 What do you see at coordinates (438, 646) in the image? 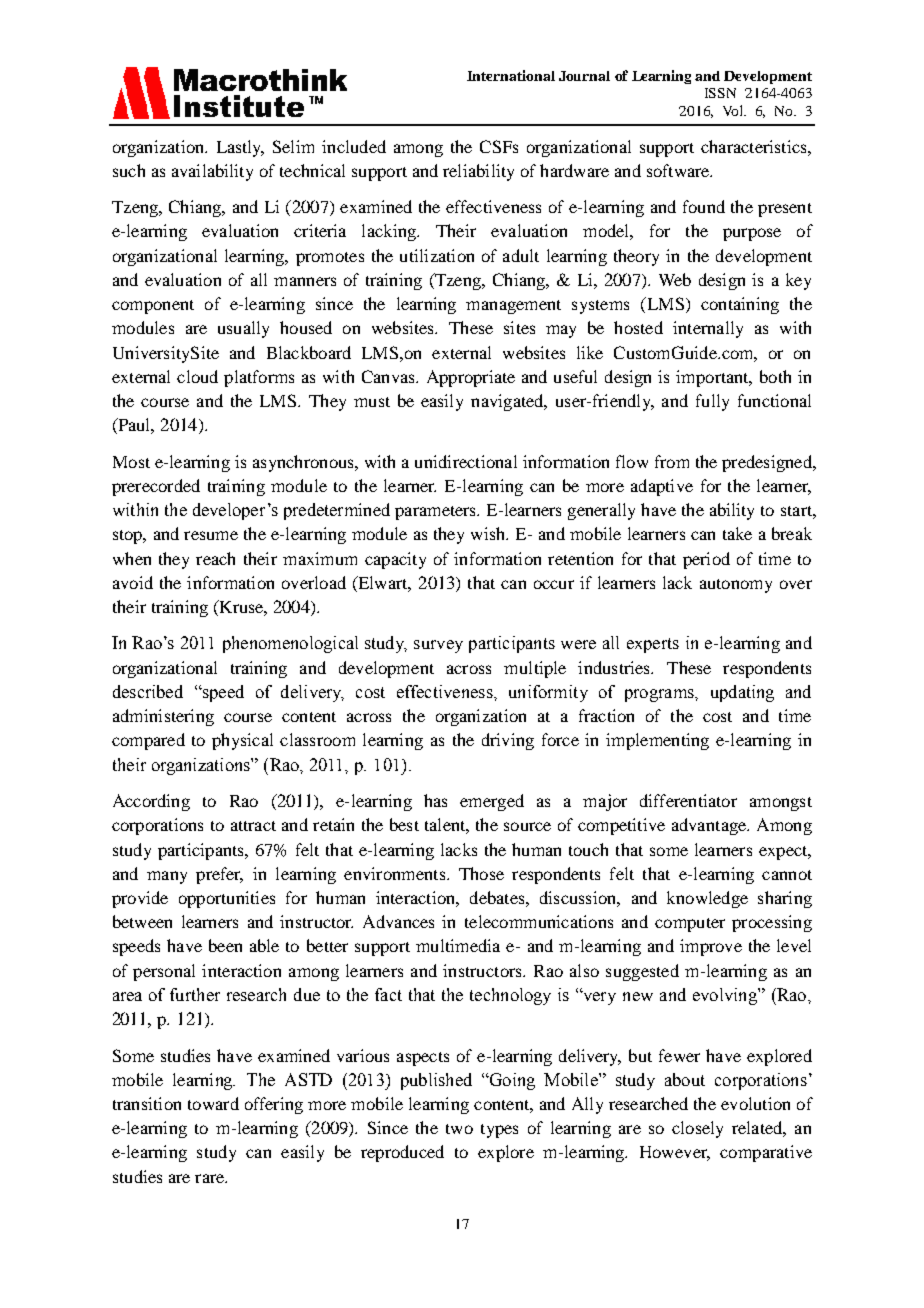
I see `survey` at bounding box center [438, 646].
